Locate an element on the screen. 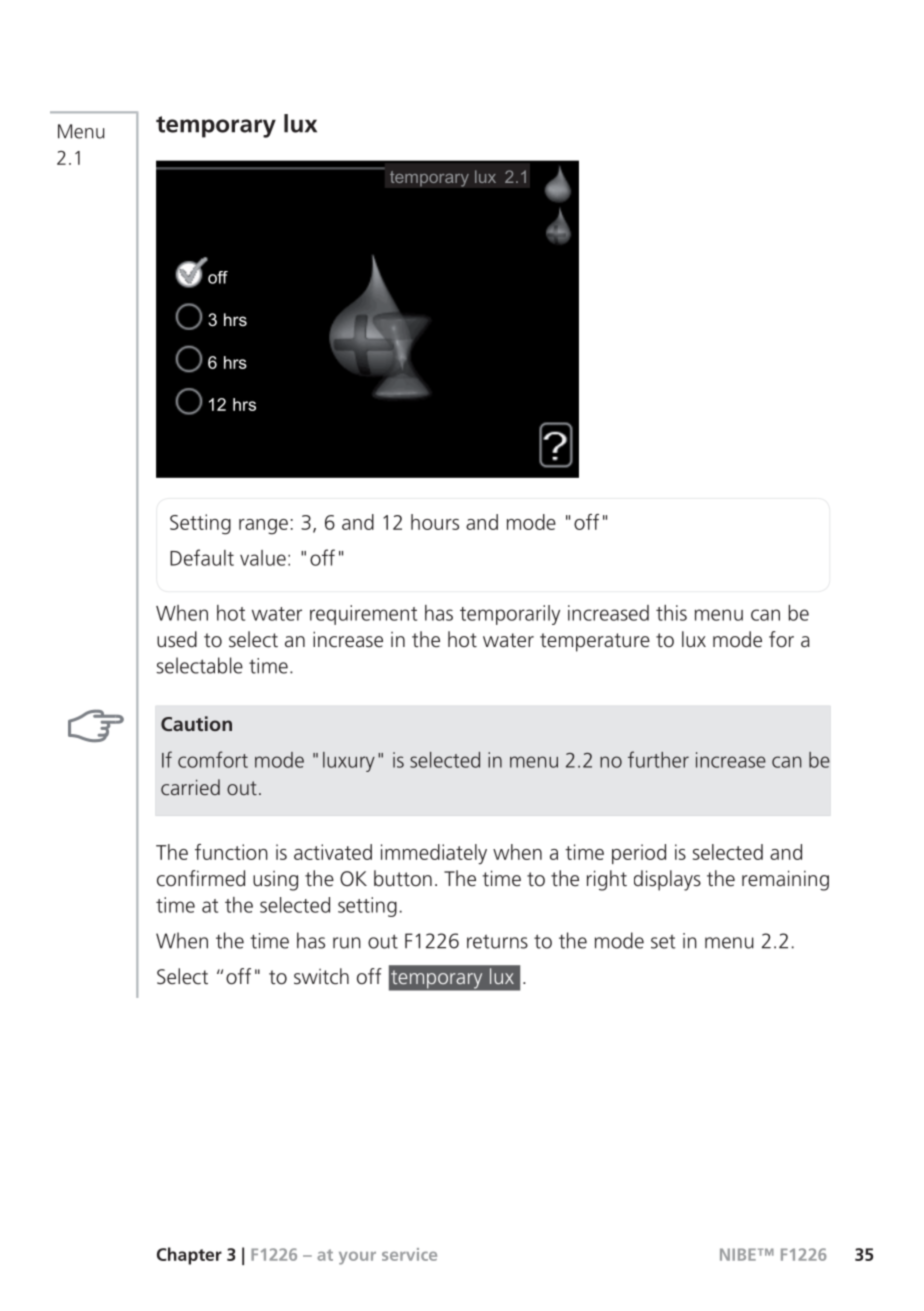  hours is located at coordinates (435, 522).
